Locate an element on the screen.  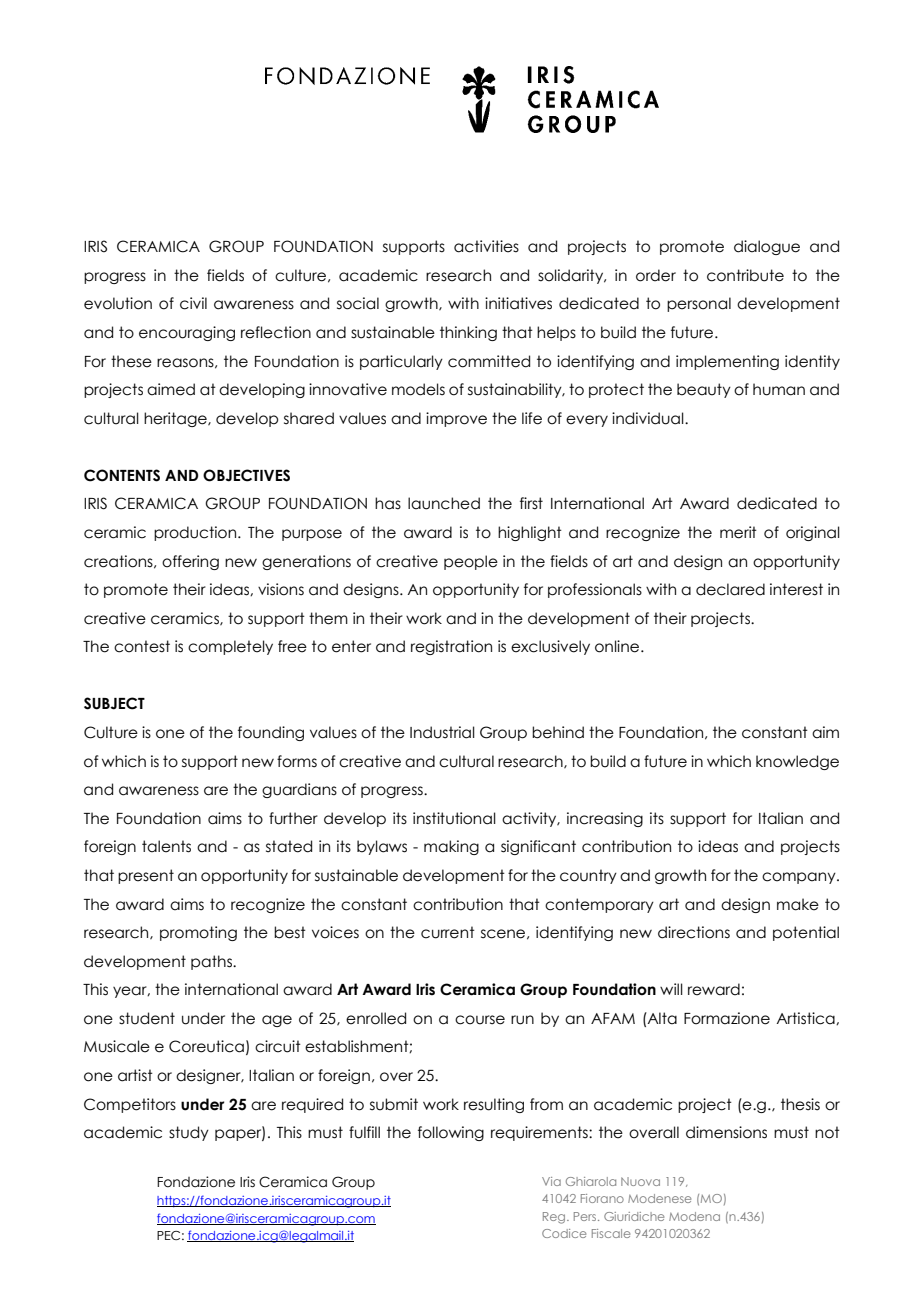
civil is located at coordinates (193, 303).
